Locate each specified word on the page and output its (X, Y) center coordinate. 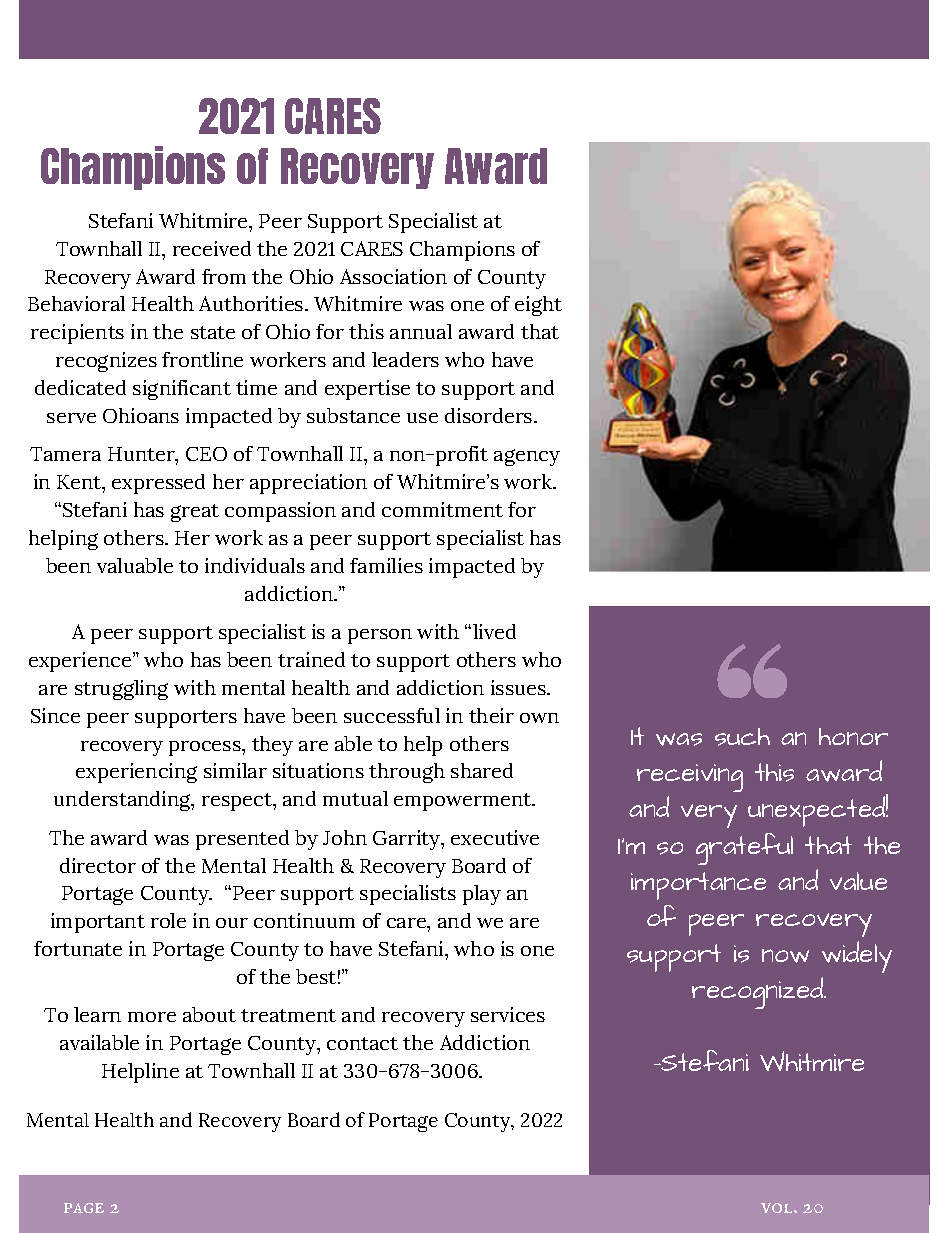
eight (538, 306)
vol (778, 1208)
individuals (255, 565)
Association (393, 276)
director (98, 865)
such (742, 737)
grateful (744, 849)
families (386, 565)
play (482, 895)
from (224, 276)
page (84, 1208)
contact (362, 1043)
